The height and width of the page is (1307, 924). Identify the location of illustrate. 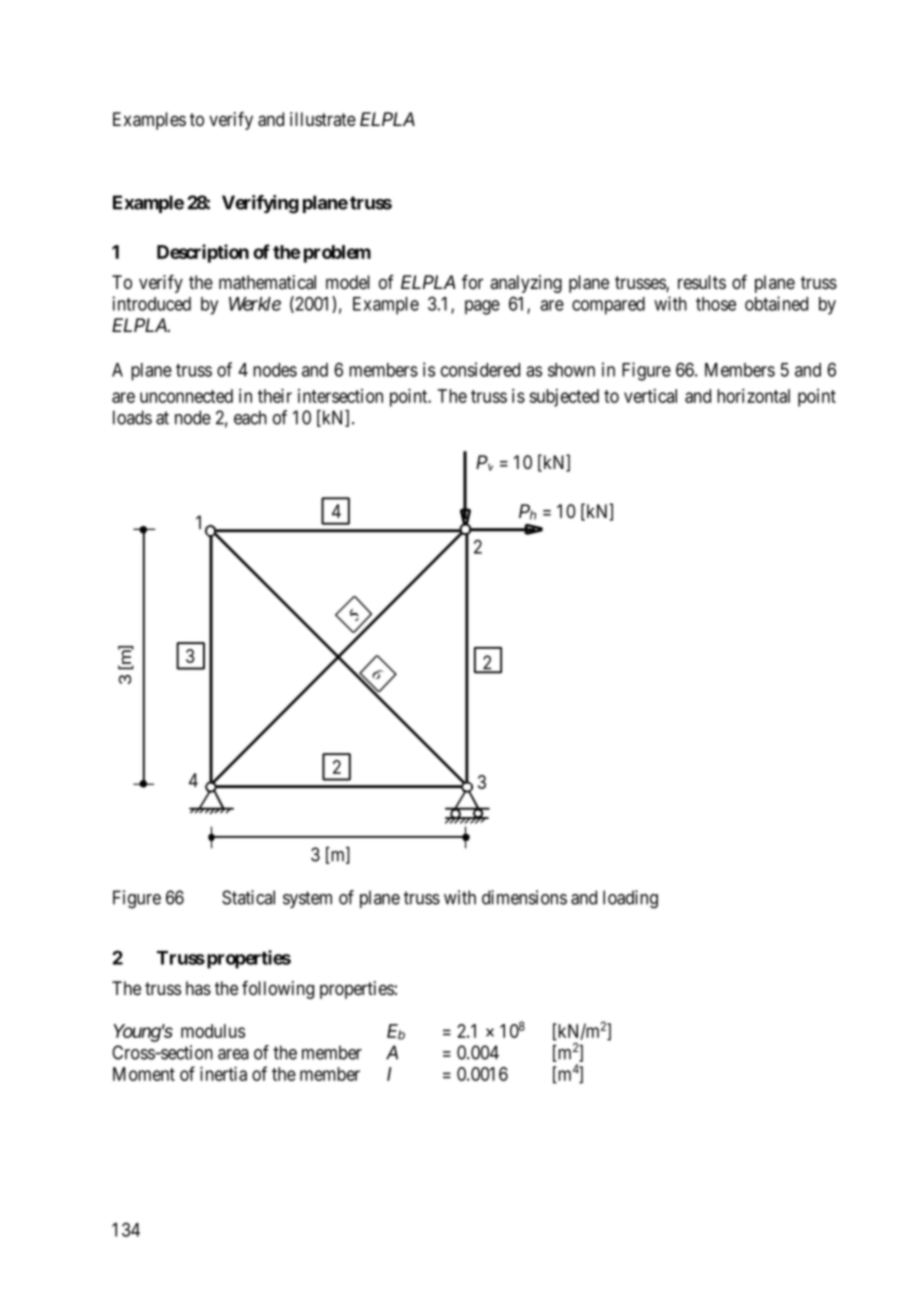
(323, 119).
